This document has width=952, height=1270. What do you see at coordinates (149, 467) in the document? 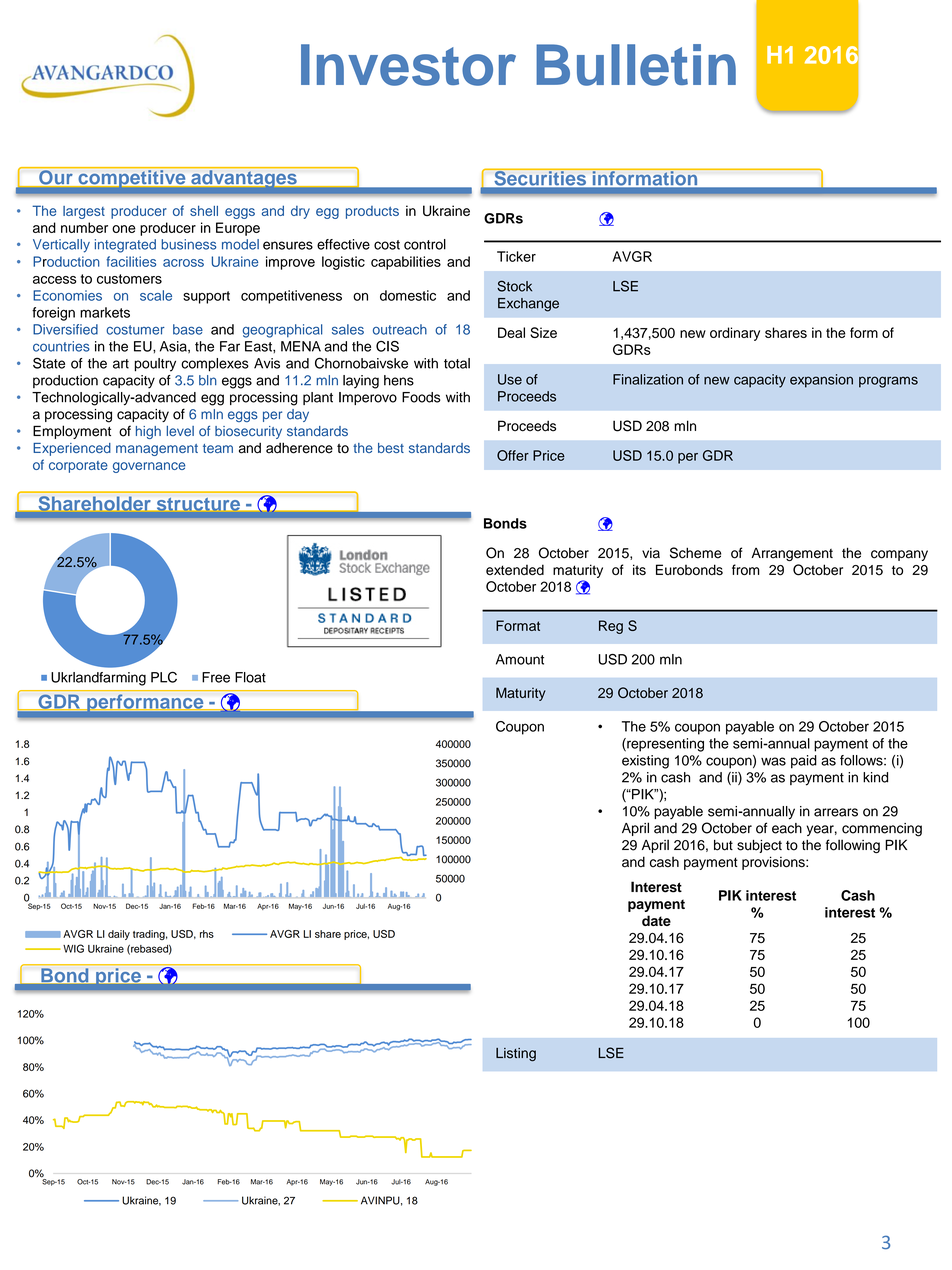
I see `governance` at bounding box center [149, 467].
